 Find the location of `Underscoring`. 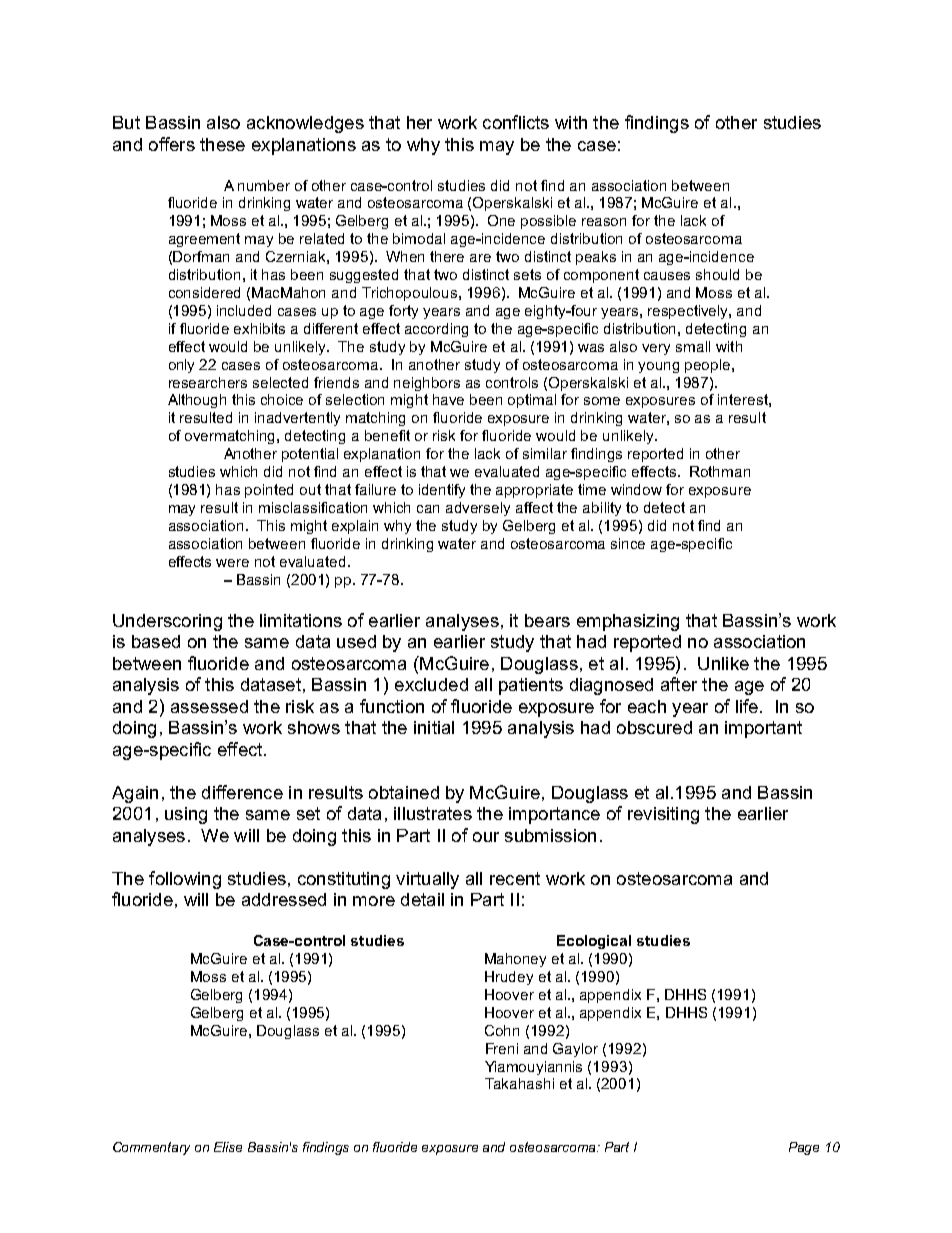

Underscoring is located at coordinates (167, 622).
